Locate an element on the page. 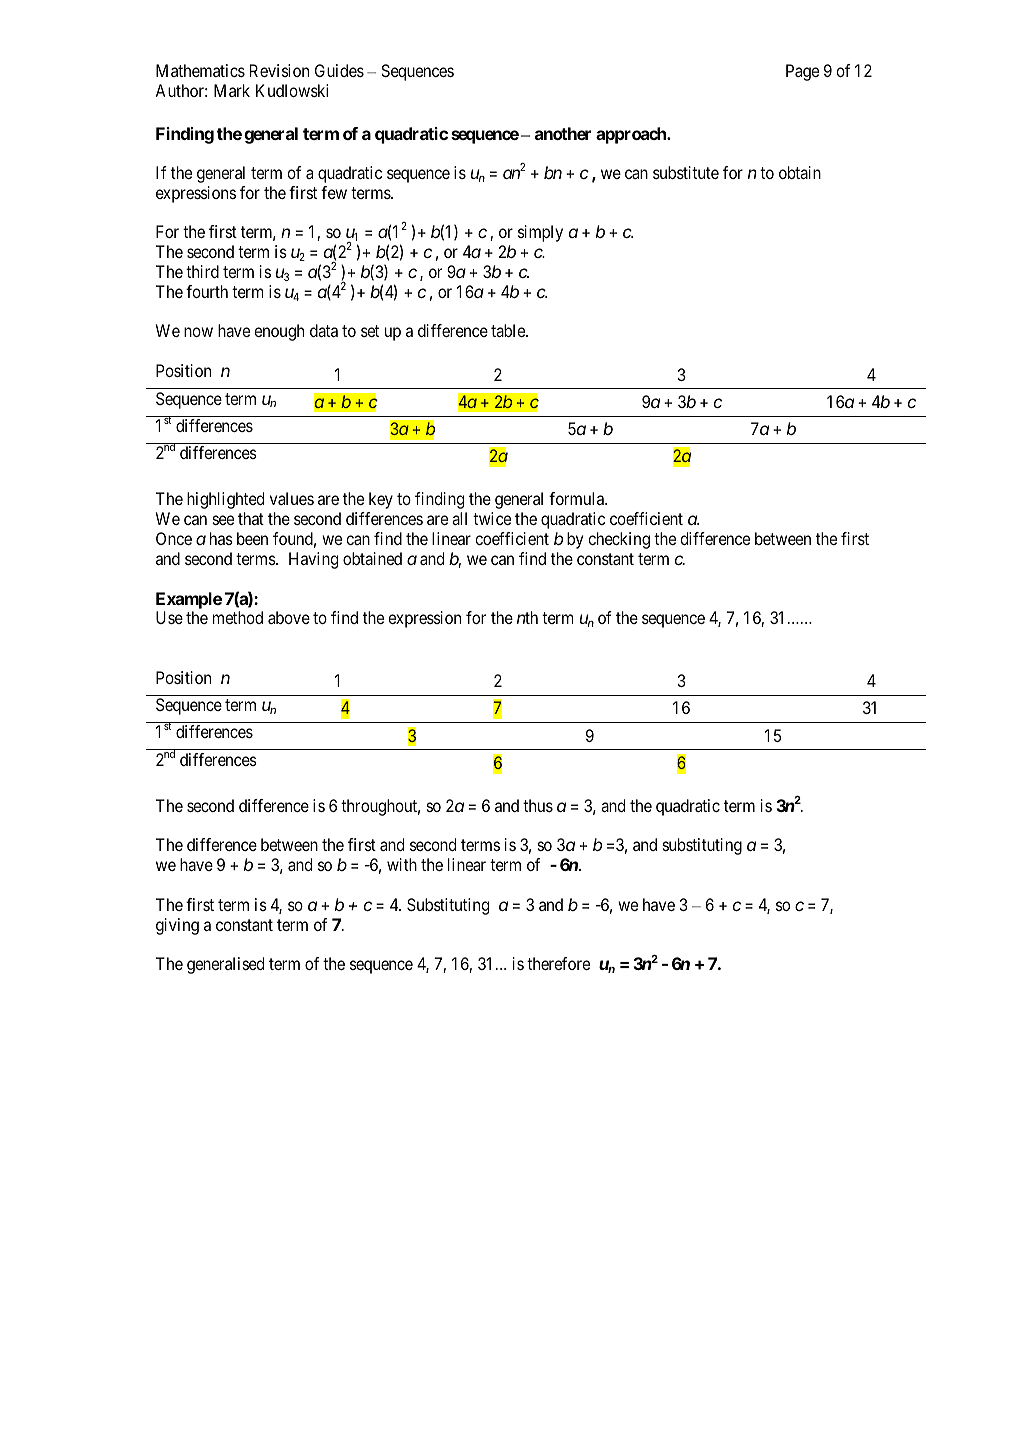  nth is located at coordinates (527, 617).
